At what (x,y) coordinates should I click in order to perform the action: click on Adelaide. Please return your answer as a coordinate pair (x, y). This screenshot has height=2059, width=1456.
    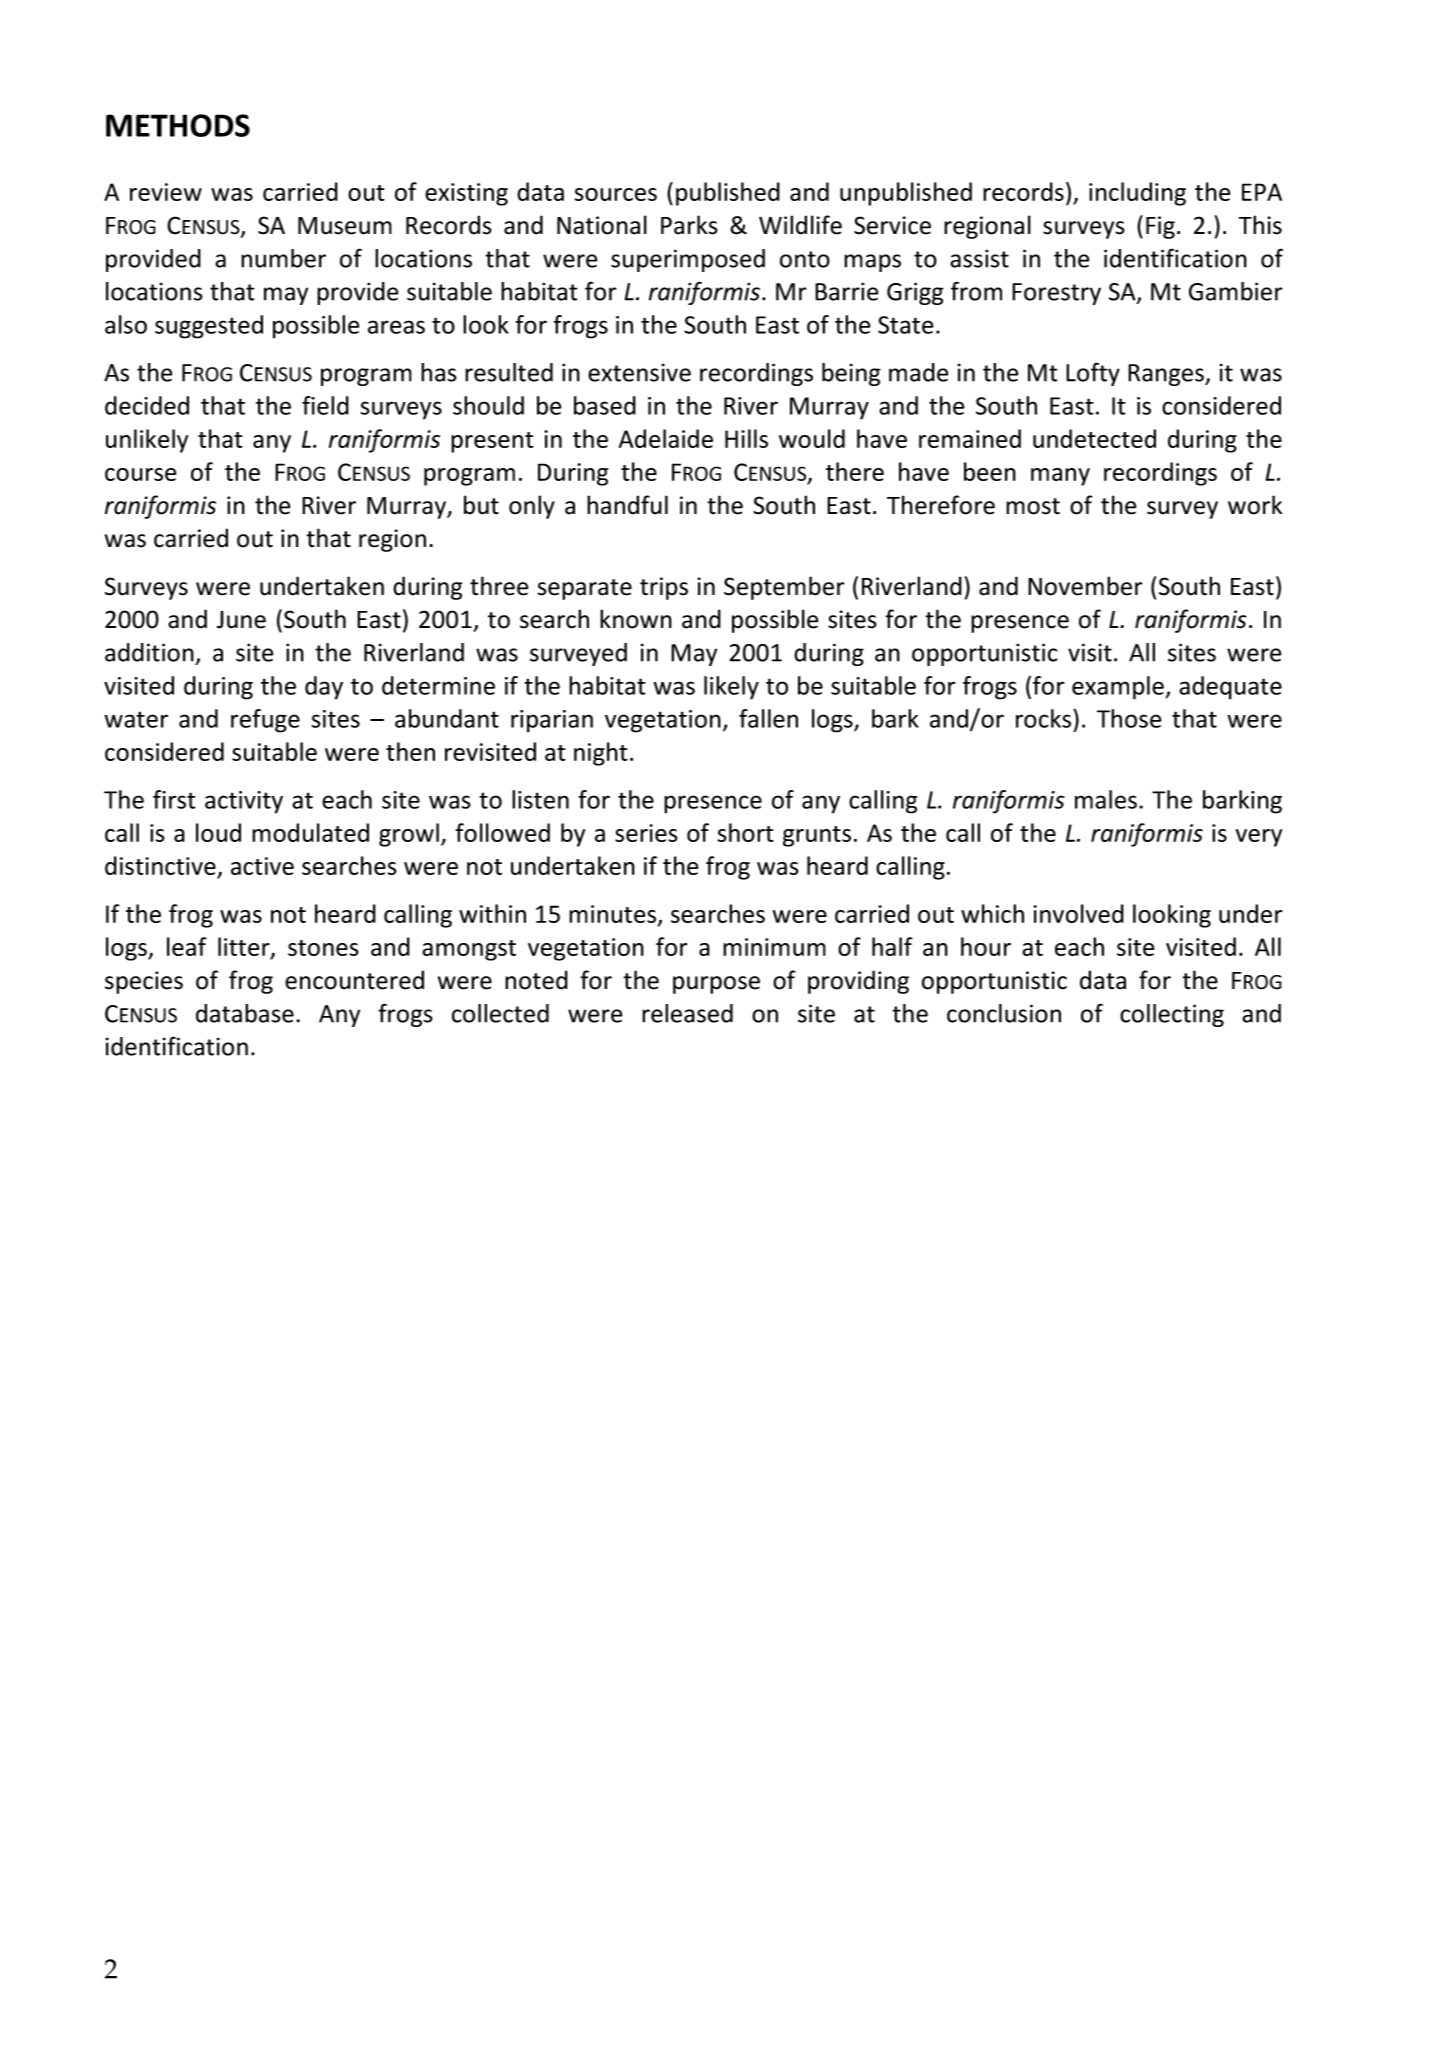
    Looking at the image, I should click on (666, 438).
